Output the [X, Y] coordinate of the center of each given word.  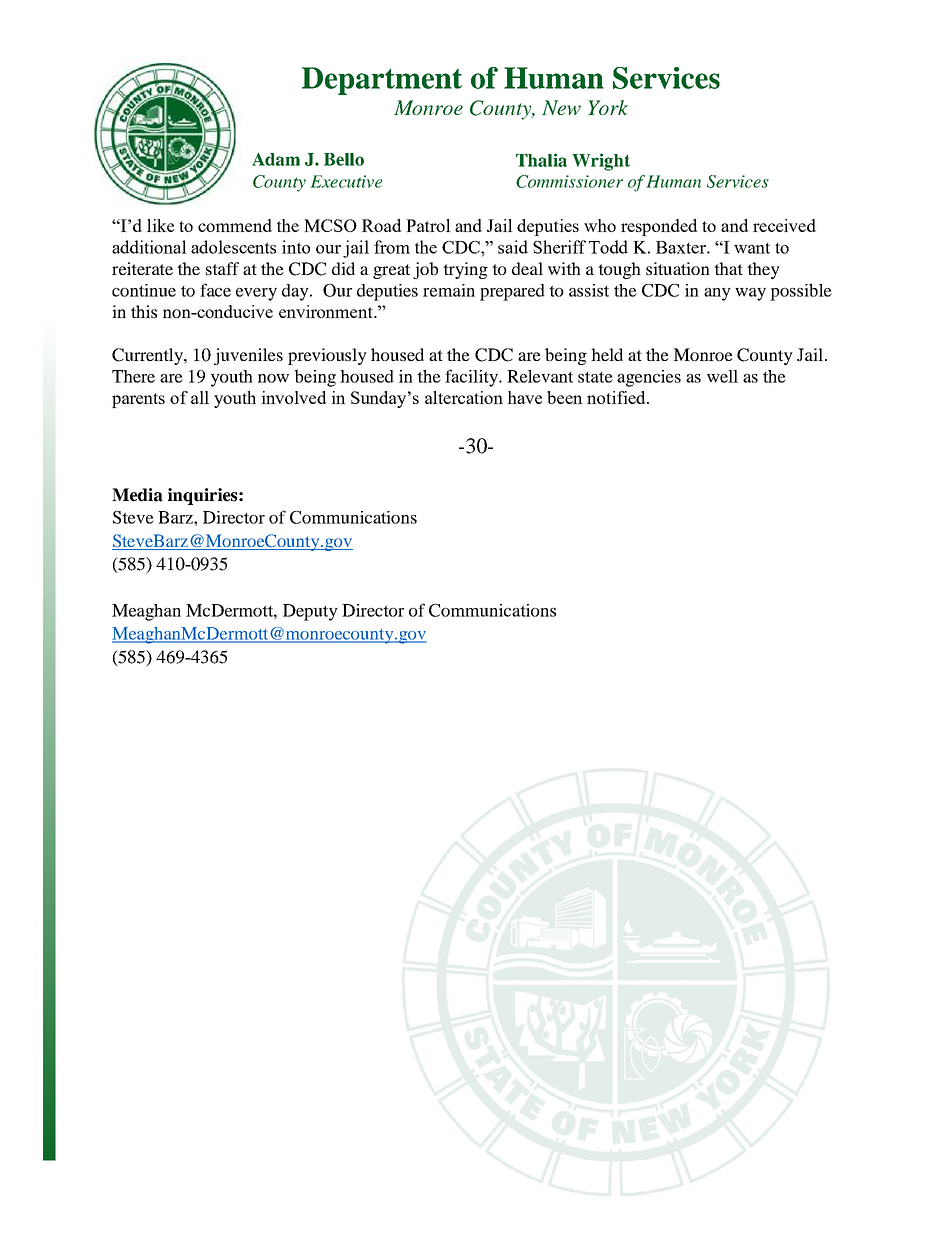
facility [472, 378]
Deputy [310, 612]
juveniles [248, 356]
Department [382, 81]
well [722, 376]
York [608, 107]
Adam [276, 159]
